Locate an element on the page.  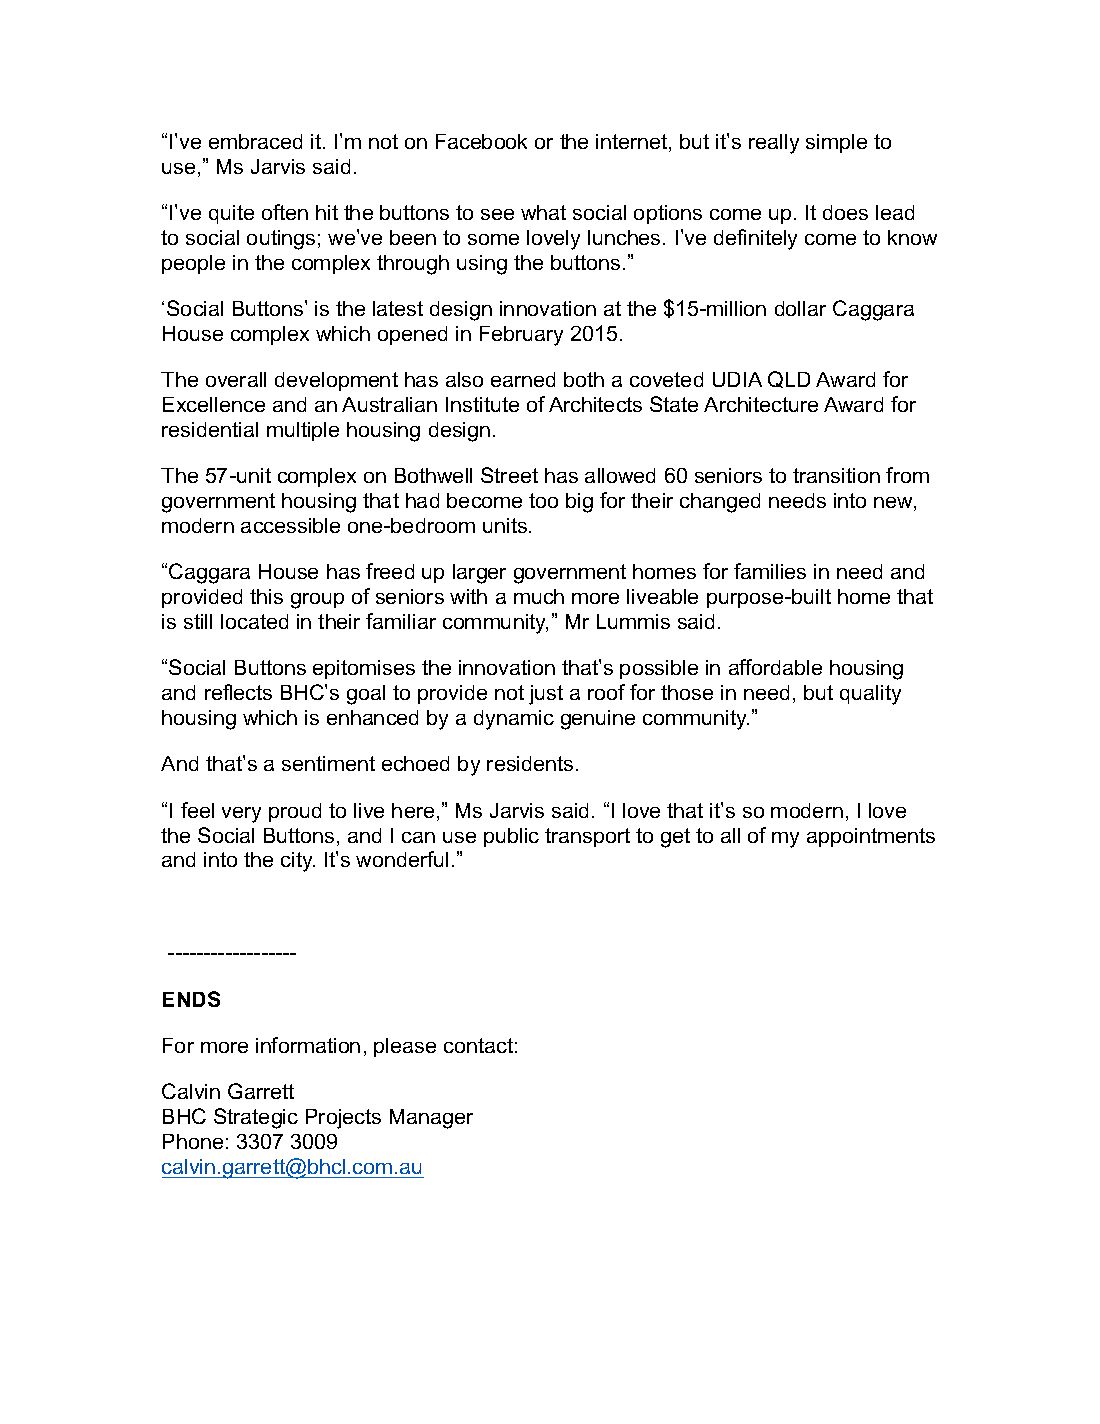
contact is located at coordinates (478, 1045).
